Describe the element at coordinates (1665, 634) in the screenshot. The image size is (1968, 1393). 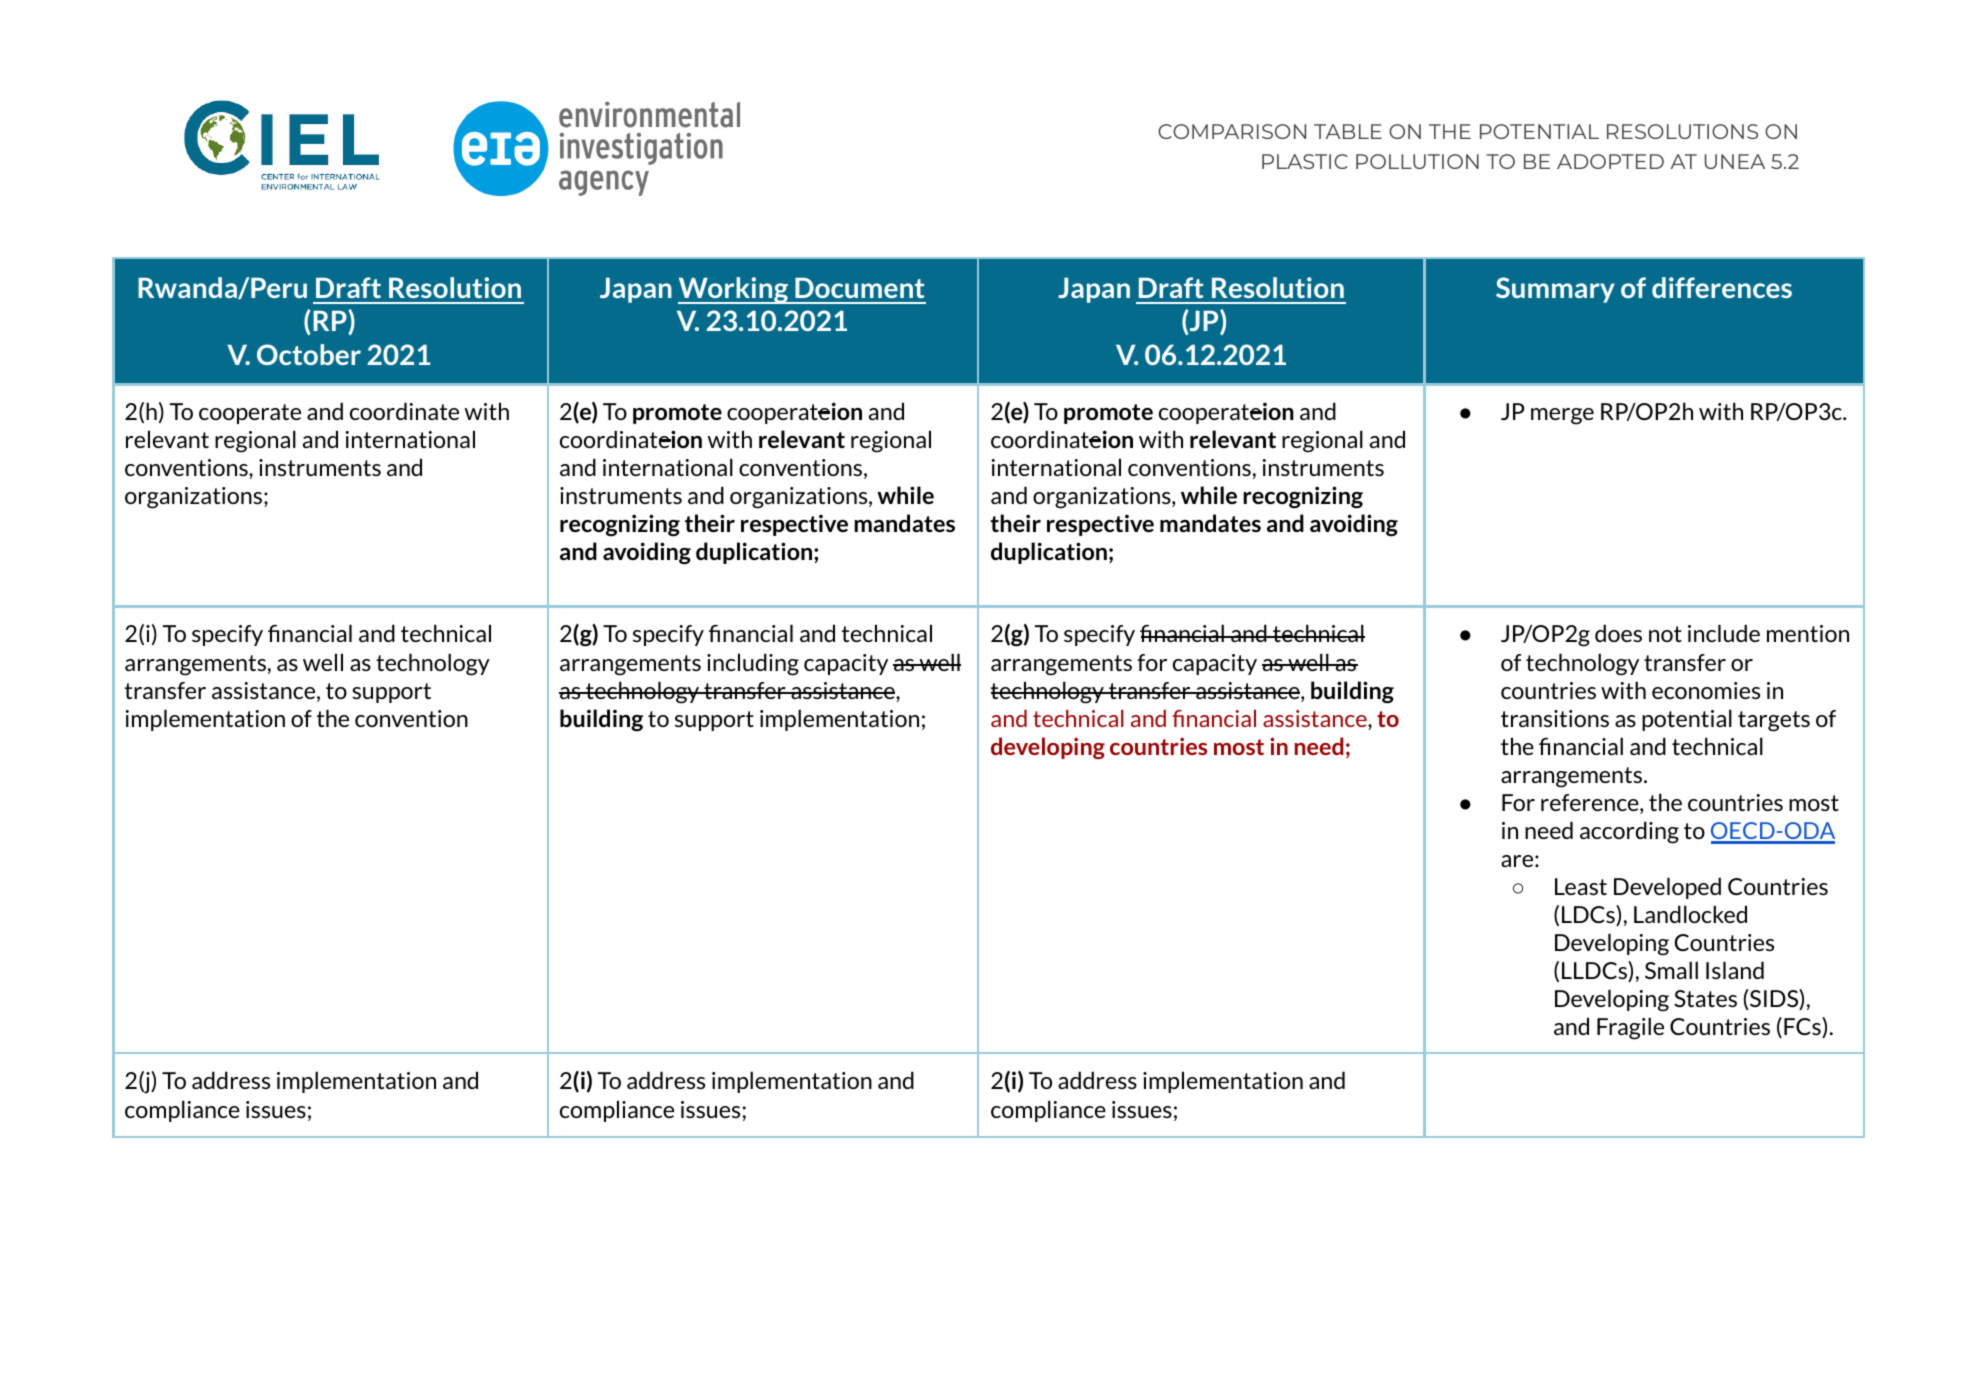
I see `not` at that location.
